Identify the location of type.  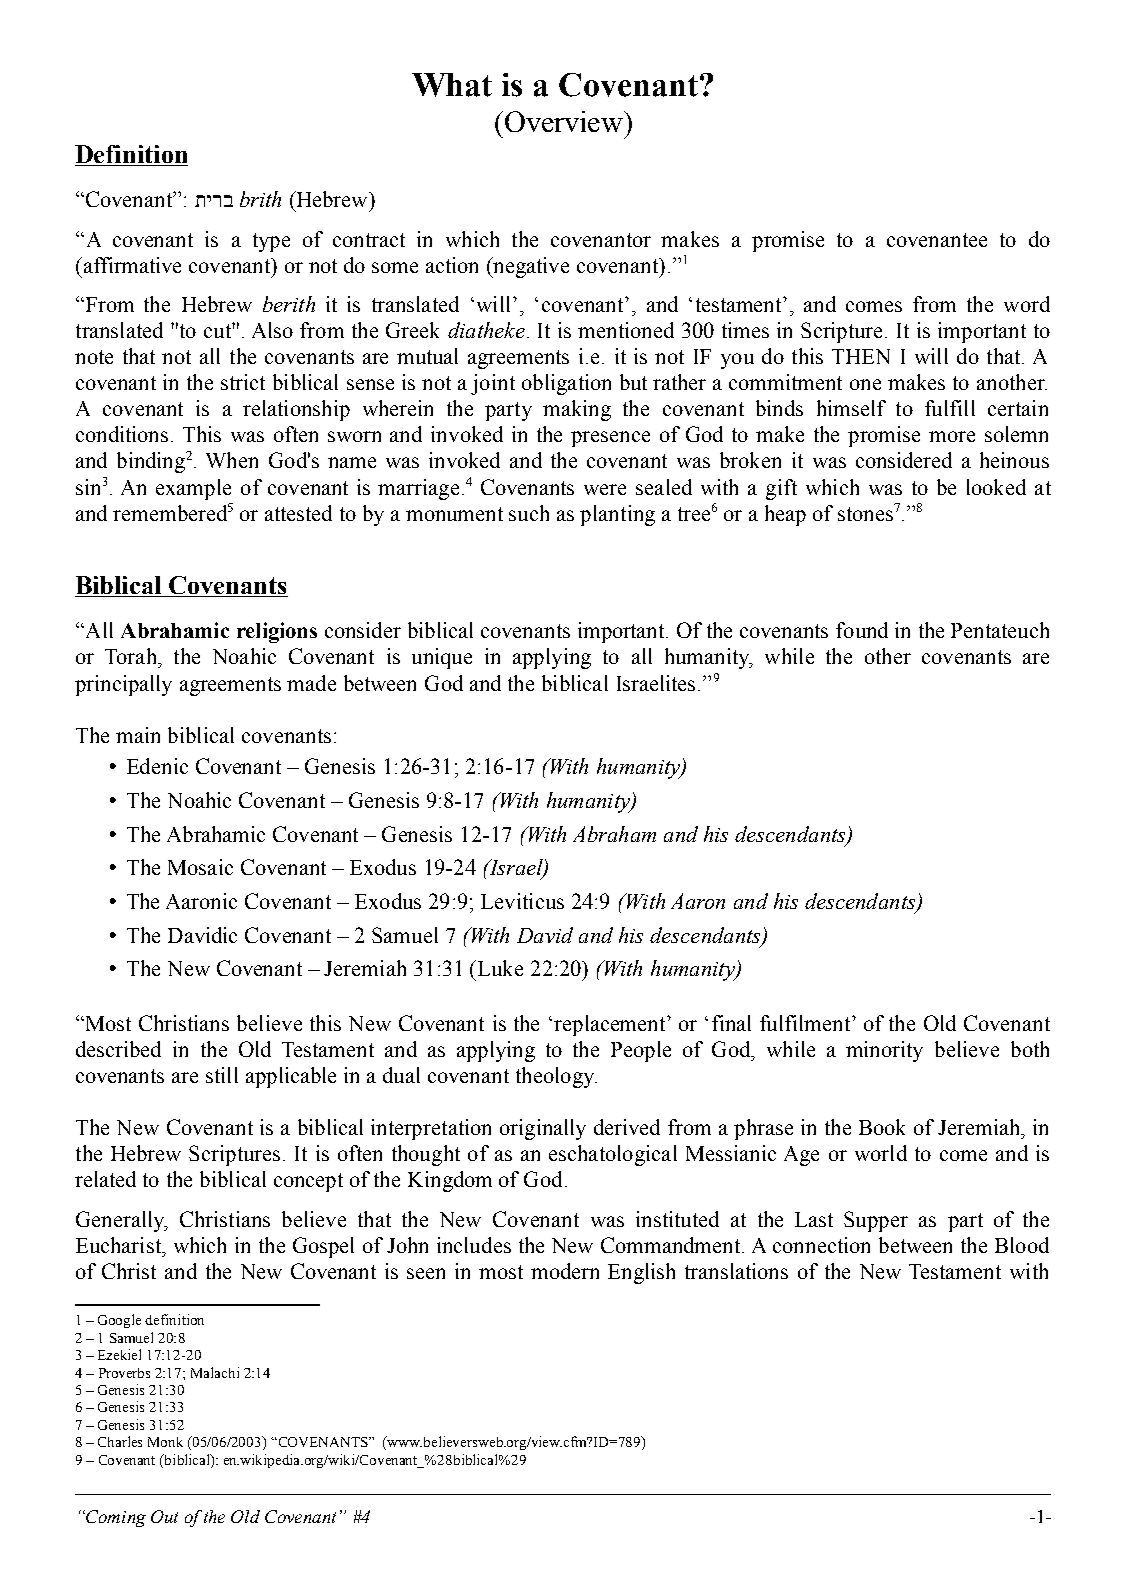
(271, 242).
